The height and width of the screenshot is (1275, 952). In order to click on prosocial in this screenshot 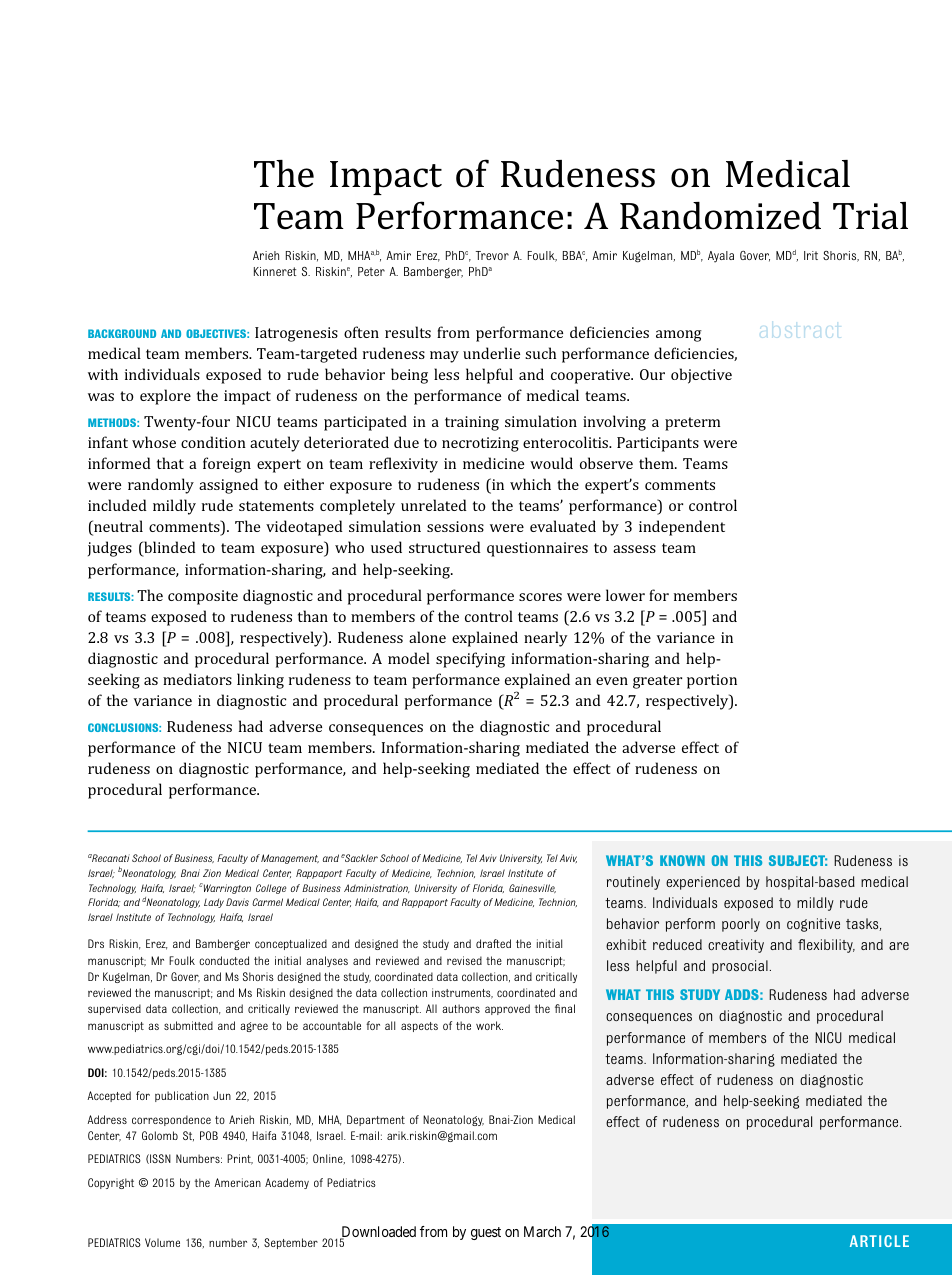, I will do `click(740, 967)`.
